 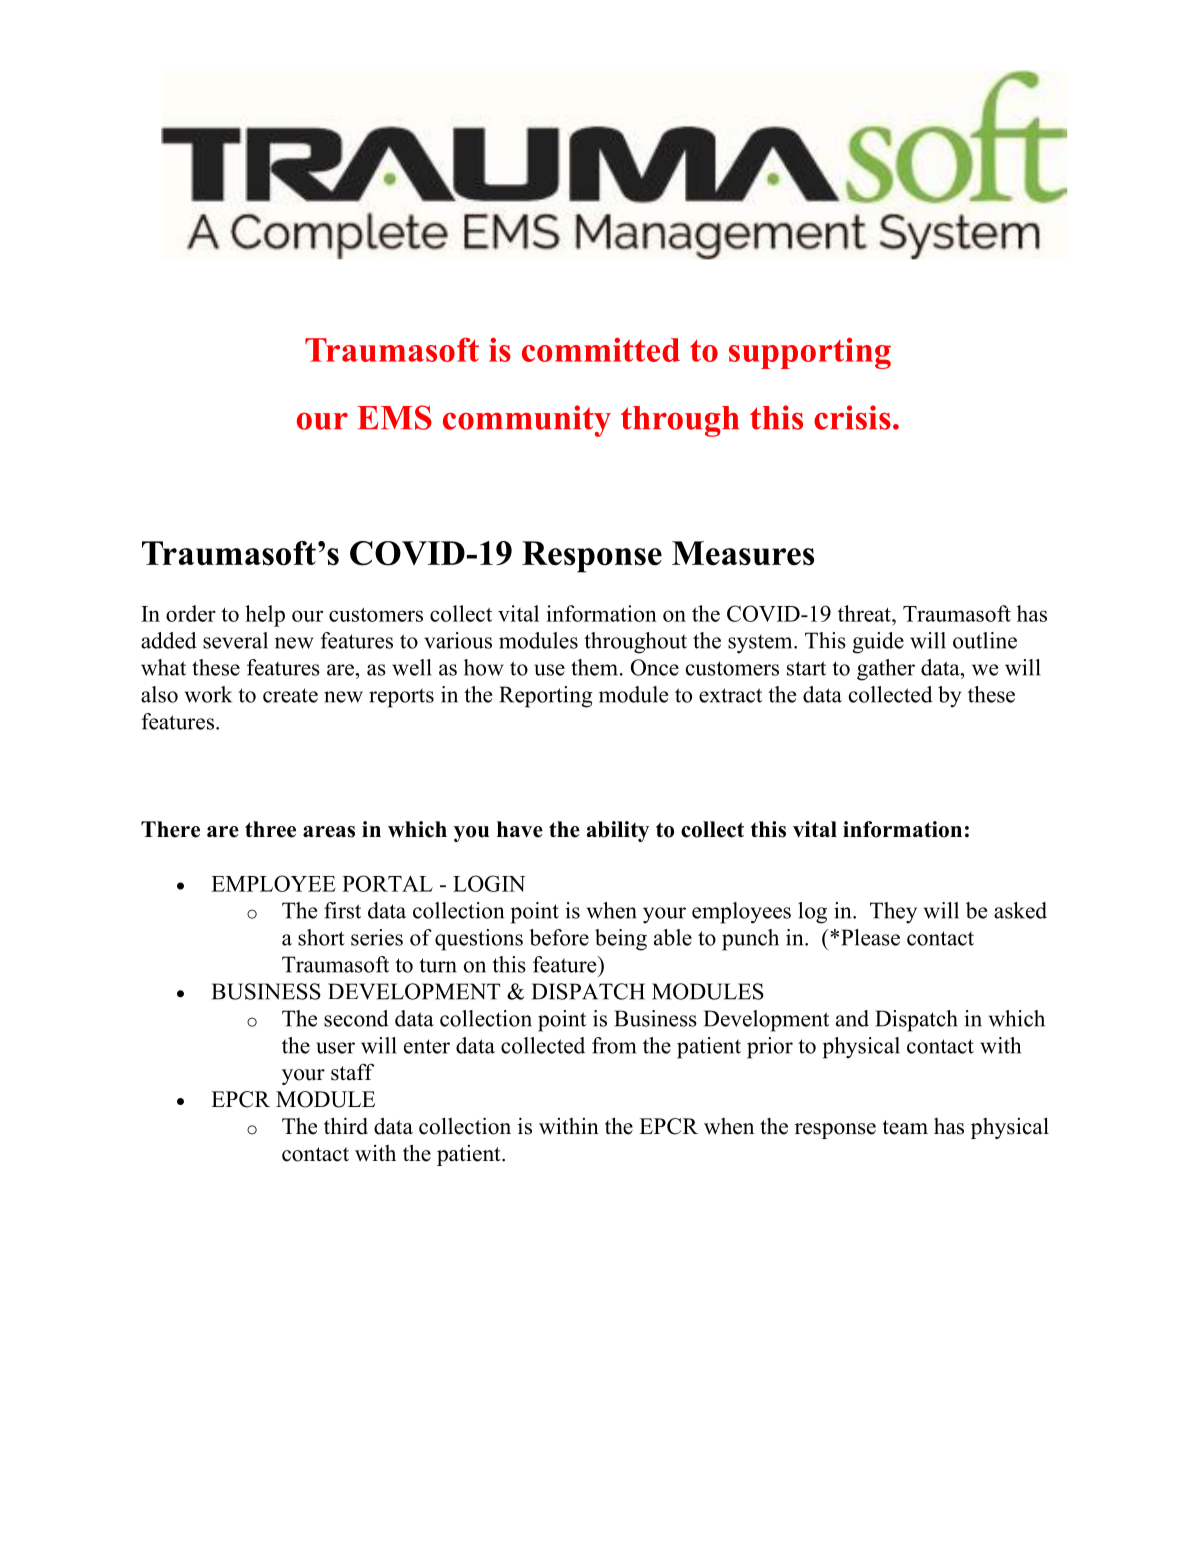 What do you see at coordinates (321, 937) in the screenshot?
I see `short` at bounding box center [321, 937].
